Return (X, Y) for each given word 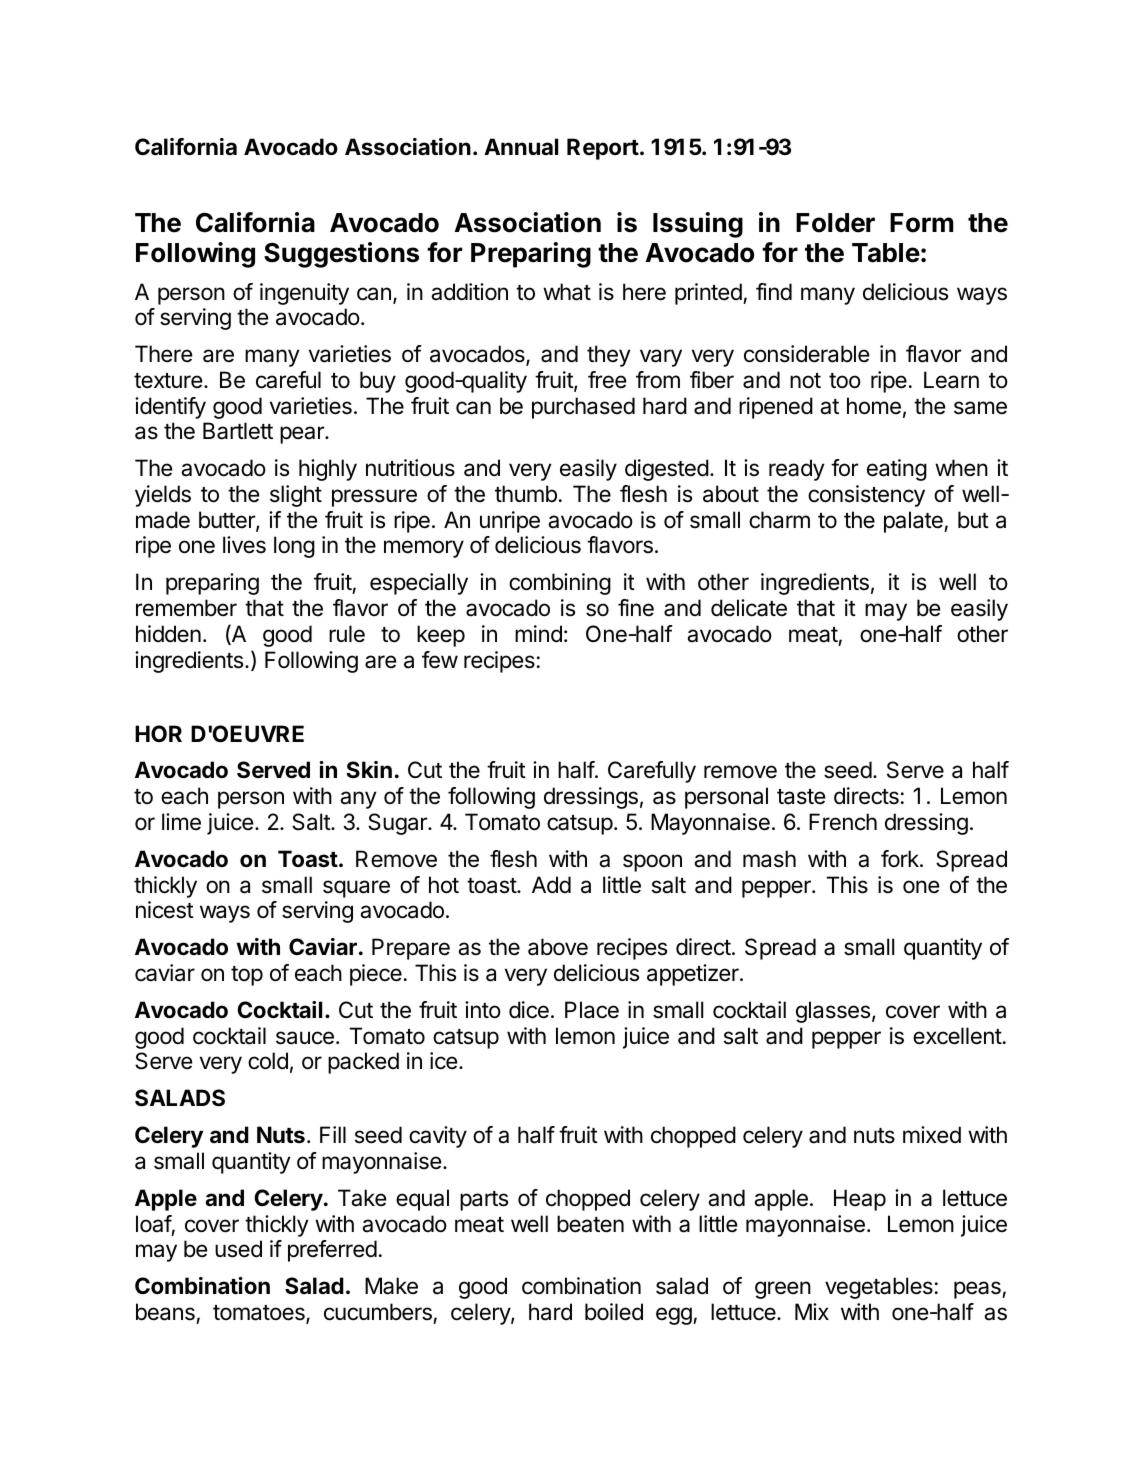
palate (914, 522)
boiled (614, 1312)
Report (603, 149)
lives (244, 545)
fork (901, 858)
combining (560, 584)
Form (921, 223)
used (238, 1249)
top (247, 976)
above (558, 947)
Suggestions (341, 255)
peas (978, 1290)
